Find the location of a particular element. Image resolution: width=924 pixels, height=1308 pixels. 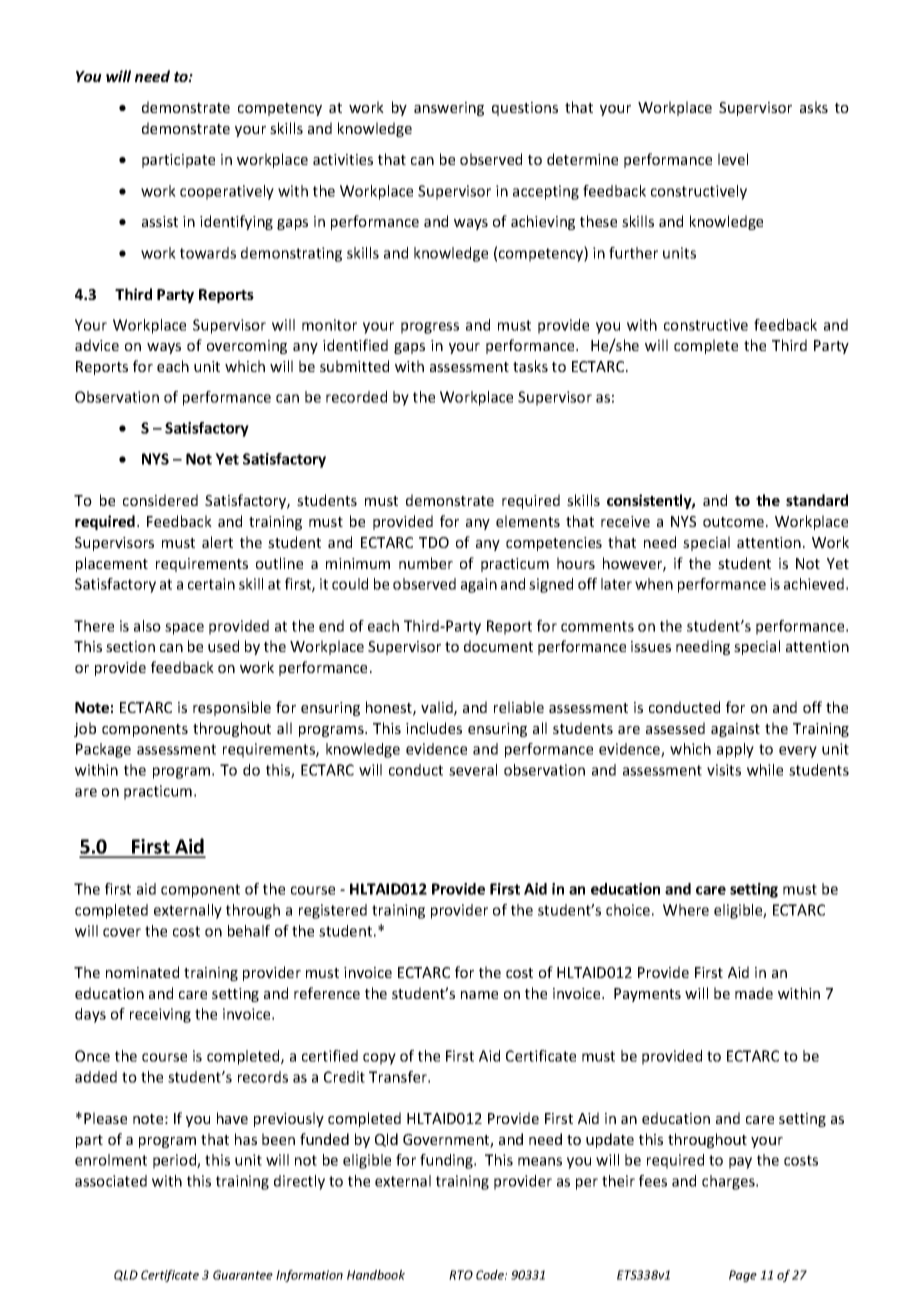

answering is located at coordinates (449, 109).
